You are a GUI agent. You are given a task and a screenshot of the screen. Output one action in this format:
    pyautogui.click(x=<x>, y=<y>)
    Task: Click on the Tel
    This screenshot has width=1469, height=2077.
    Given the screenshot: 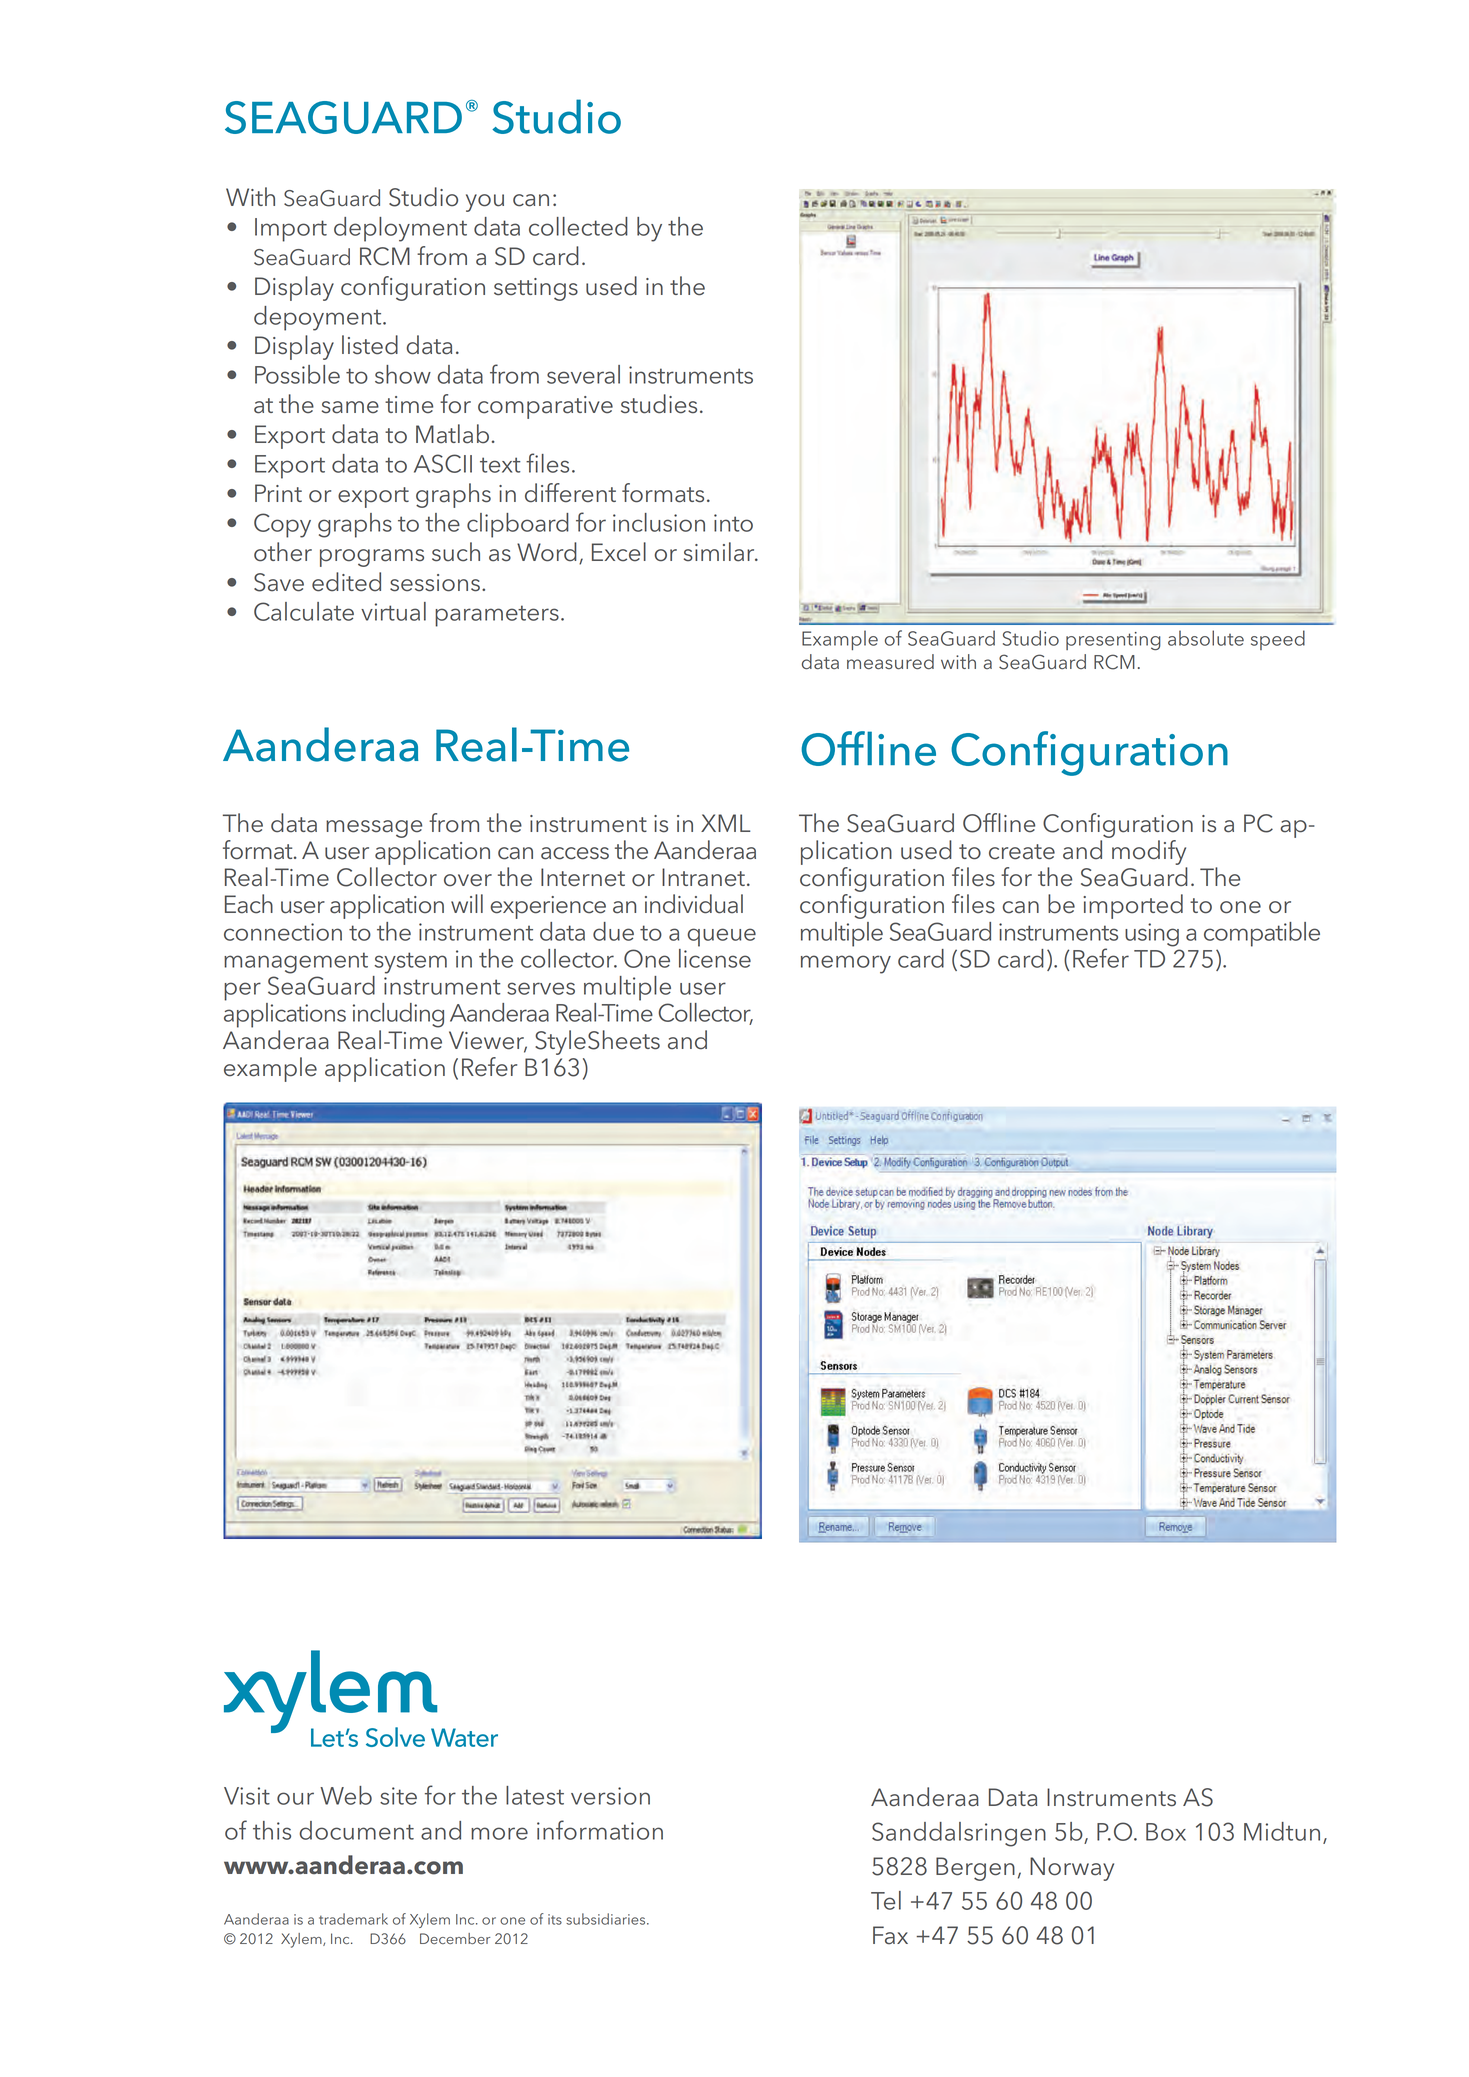 What is the action you would take?
    pyautogui.click(x=886, y=1900)
